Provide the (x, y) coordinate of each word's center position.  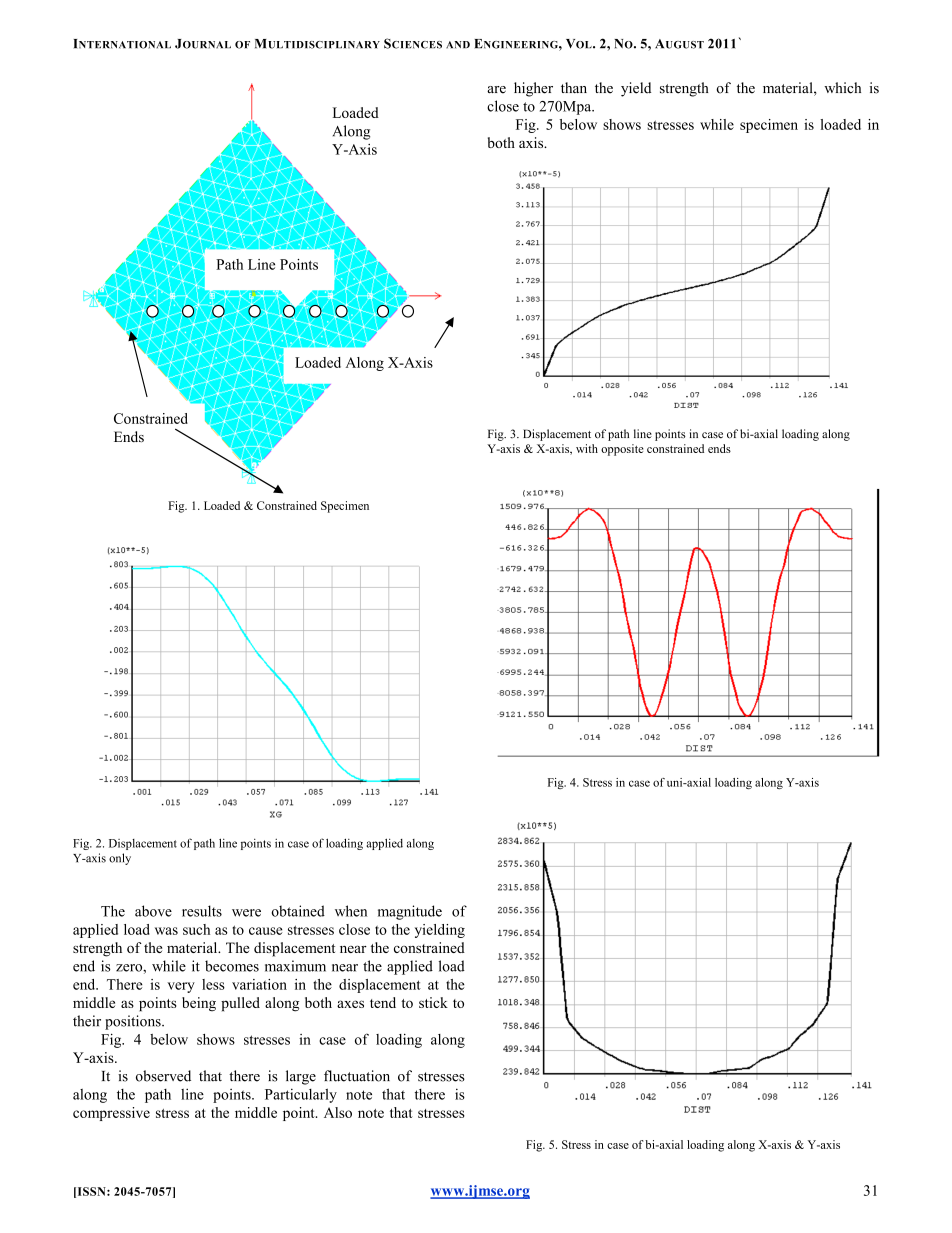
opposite (622, 450)
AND (458, 44)
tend (383, 1002)
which (842, 88)
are (496, 90)
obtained (298, 911)
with (587, 448)
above (153, 911)
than (574, 87)
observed (163, 1076)
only (120, 859)
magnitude (410, 912)
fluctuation (357, 1076)
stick (433, 1002)
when (351, 911)
